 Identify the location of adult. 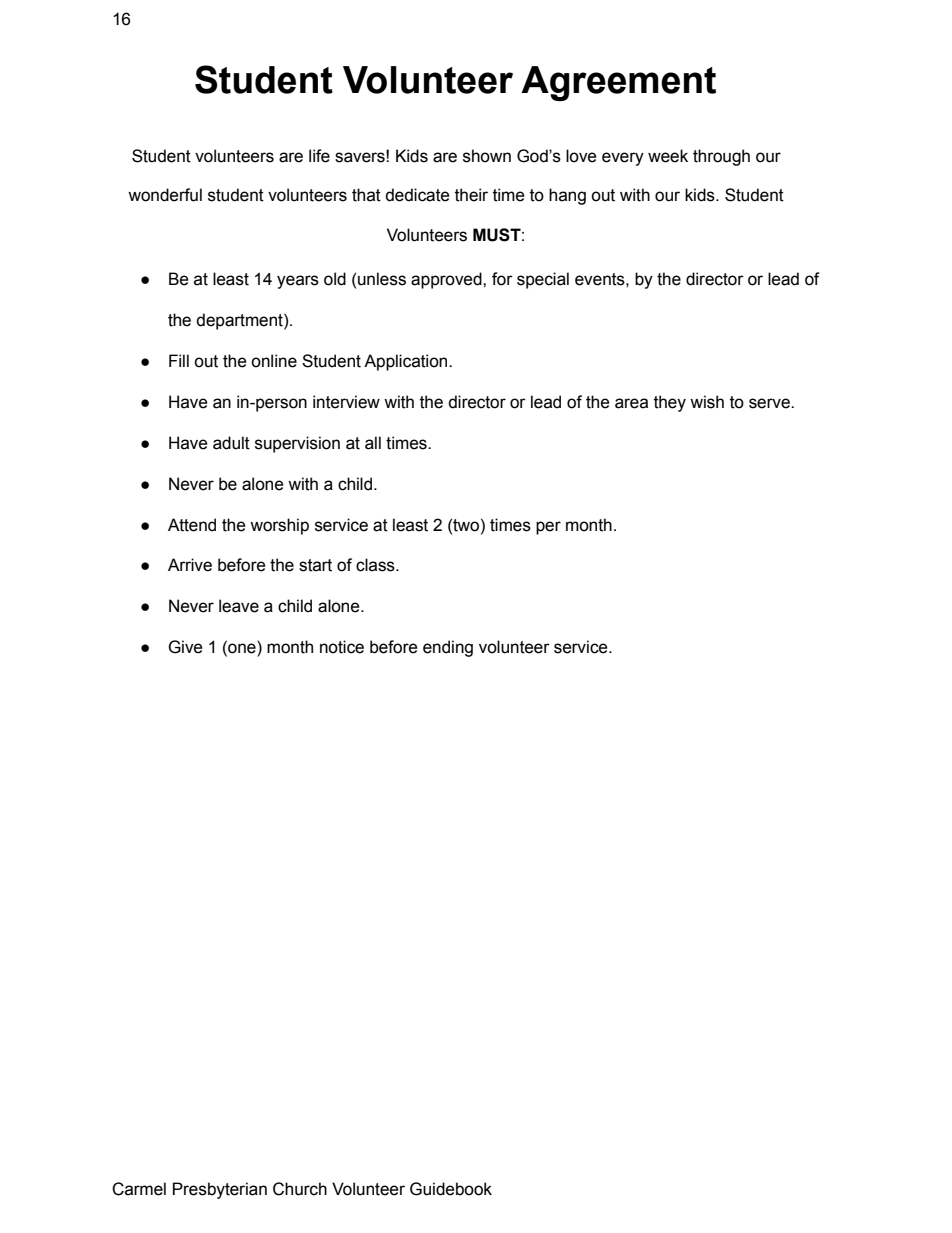
(231, 443).
